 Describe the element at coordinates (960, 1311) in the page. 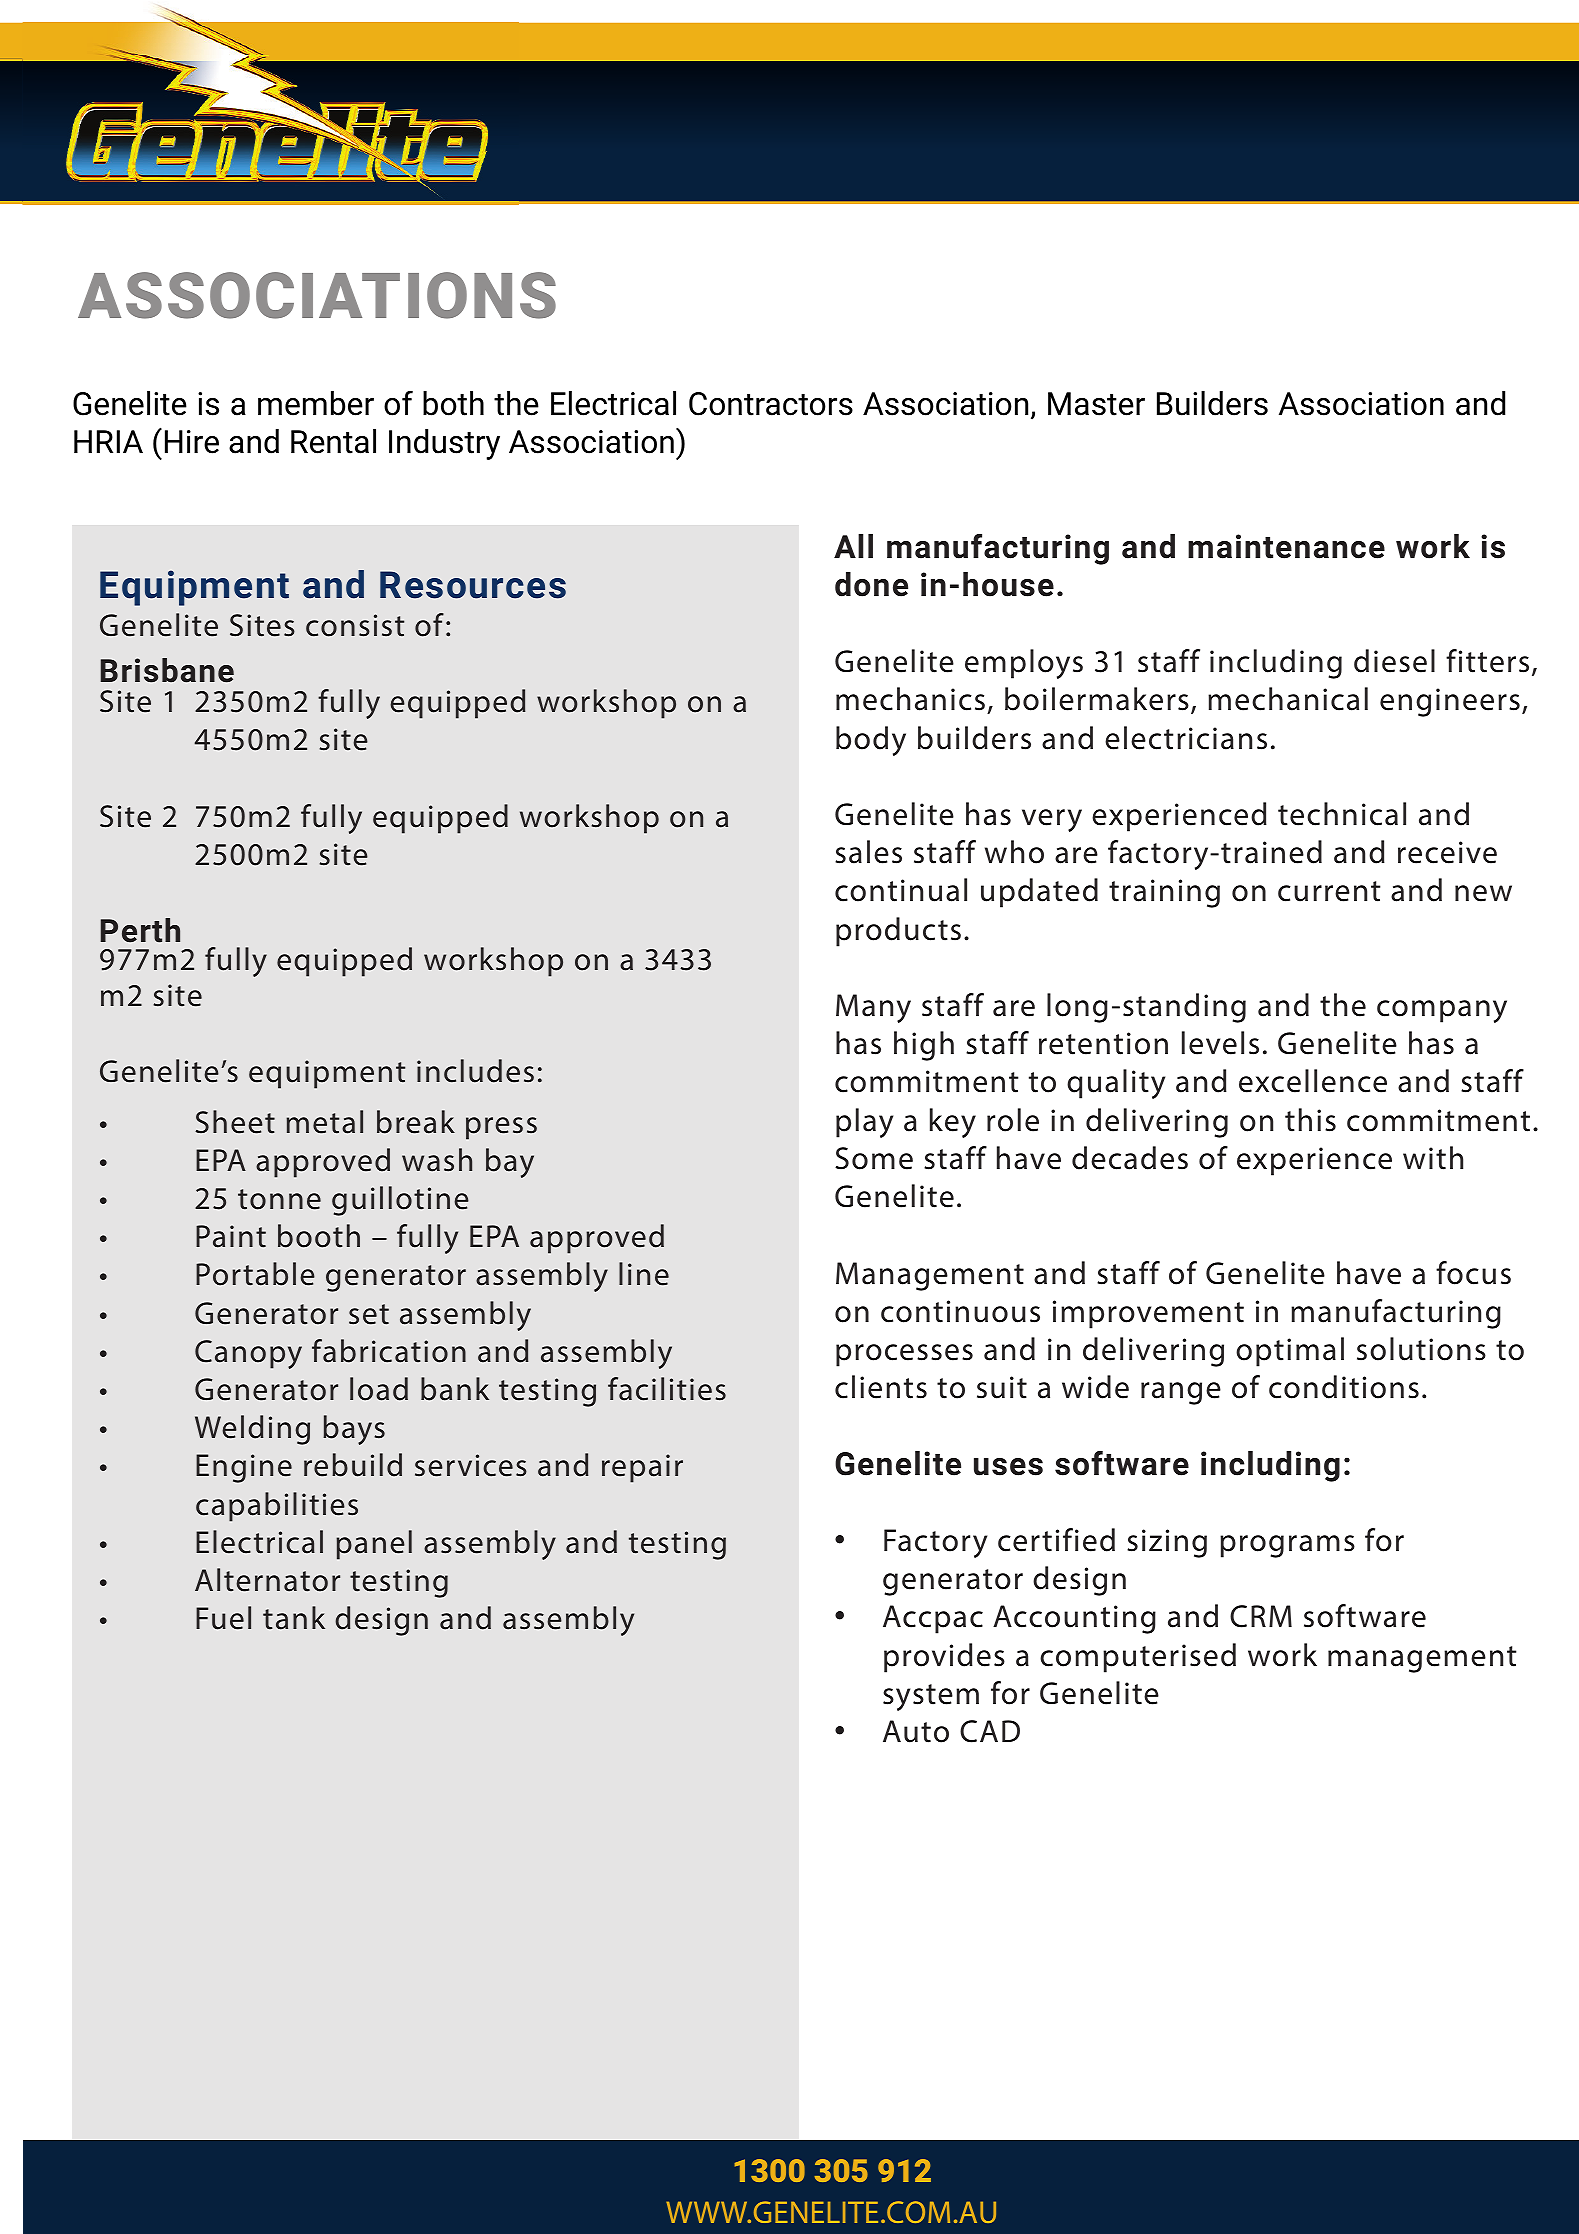

I see `continuous` at that location.
